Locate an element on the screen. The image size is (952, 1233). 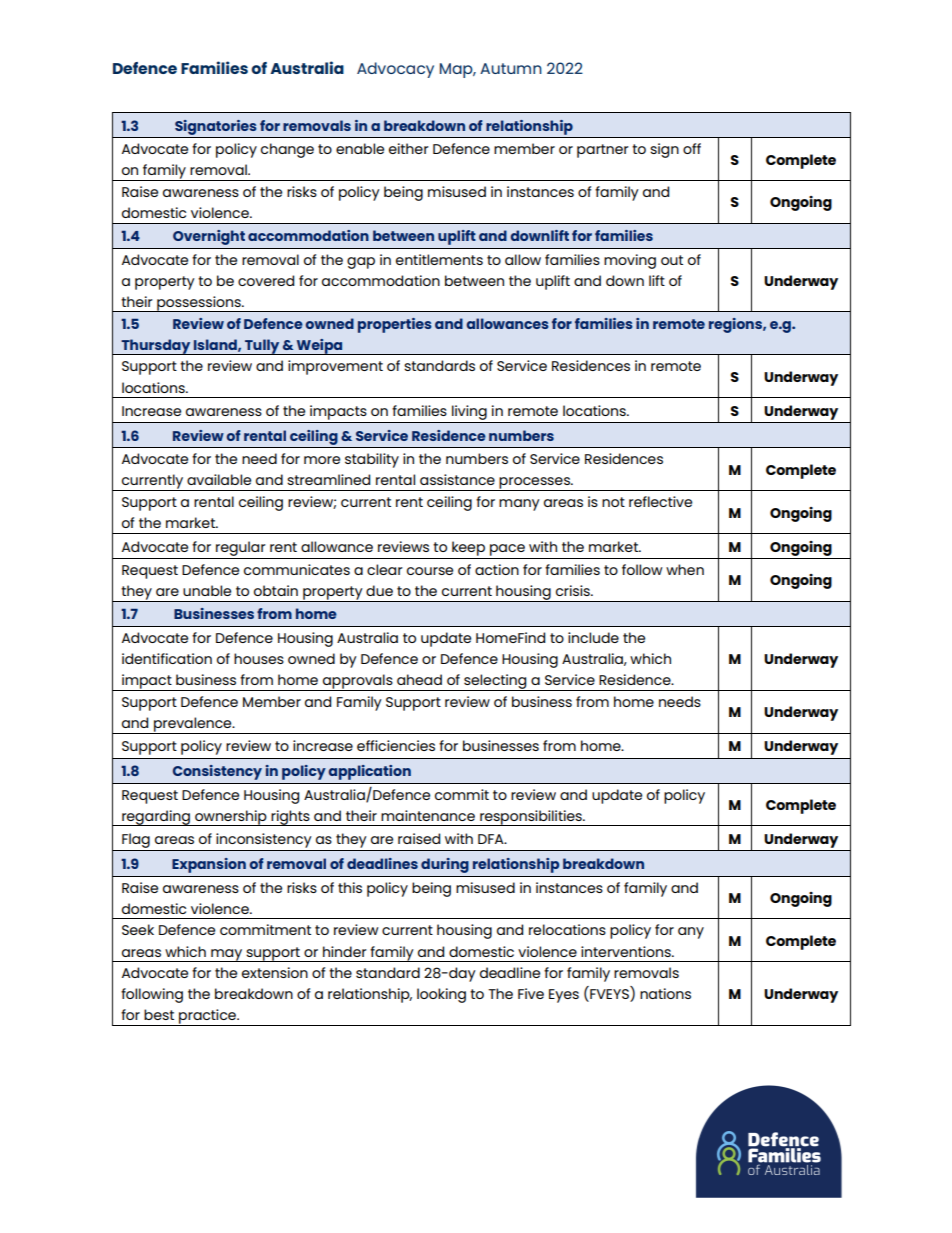
not is located at coordinates (613, 502).
